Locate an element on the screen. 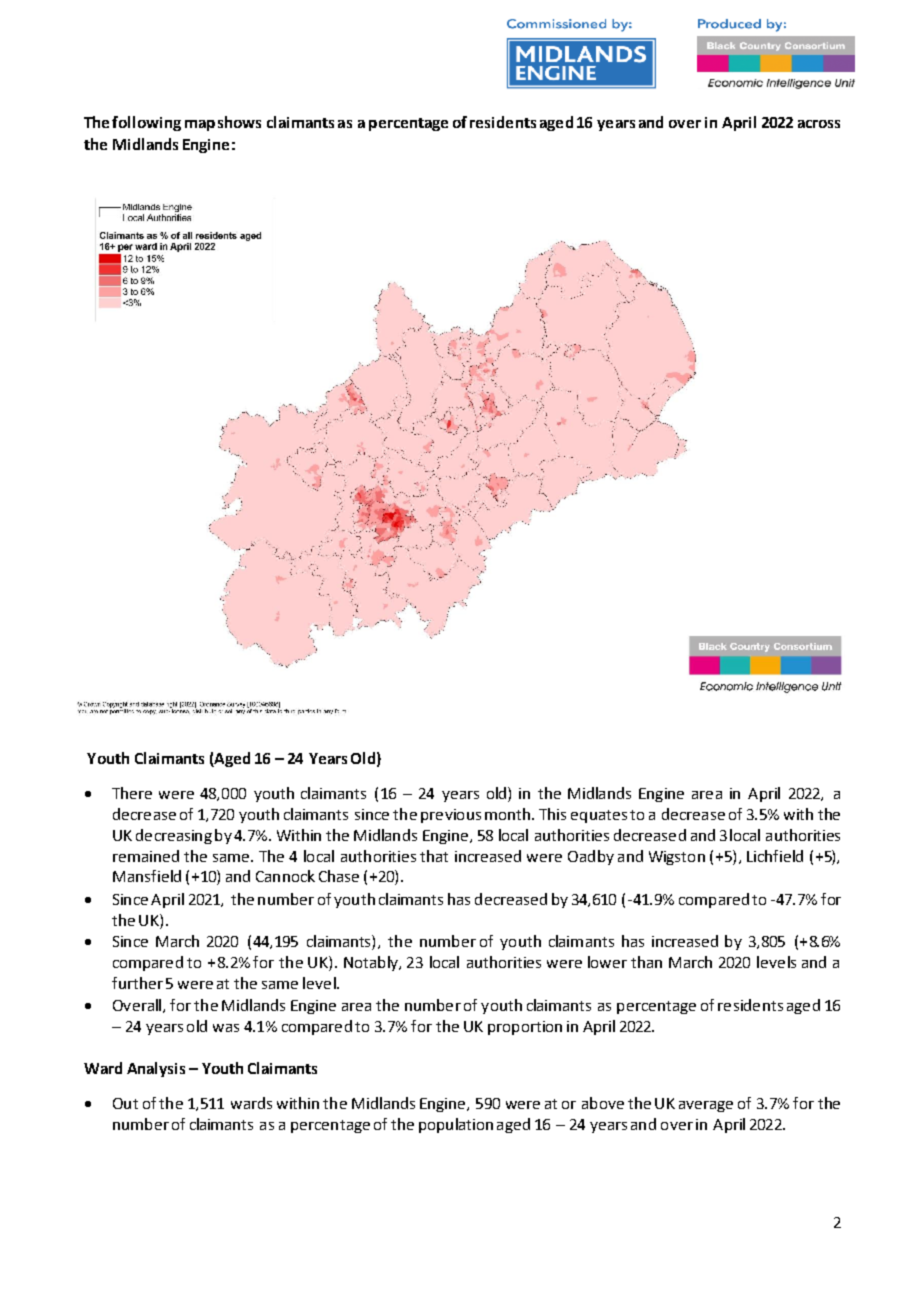  across is located at coordinates (819, 124).
